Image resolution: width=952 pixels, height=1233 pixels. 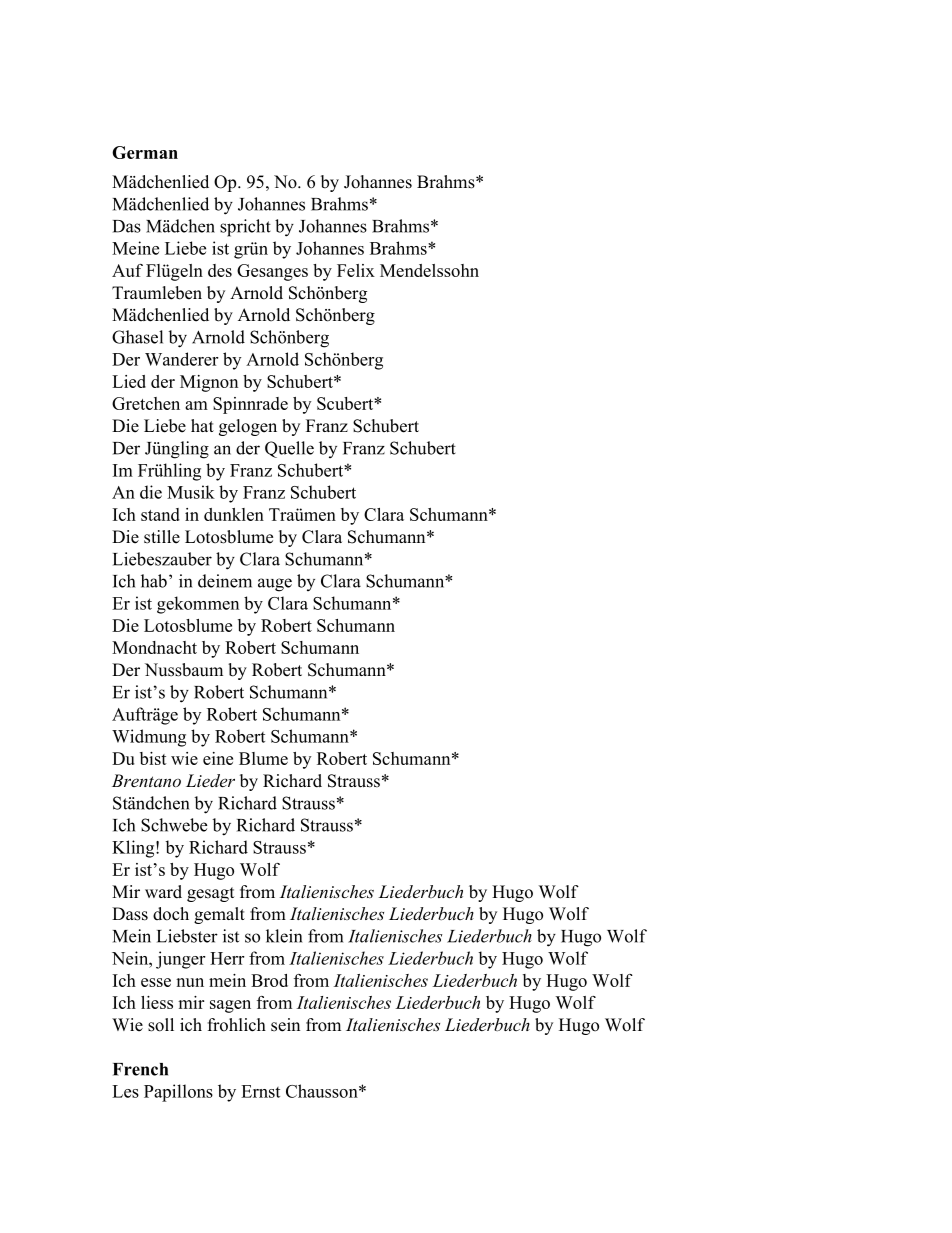 I want to click on sein, so click(x=285, y=1025).
